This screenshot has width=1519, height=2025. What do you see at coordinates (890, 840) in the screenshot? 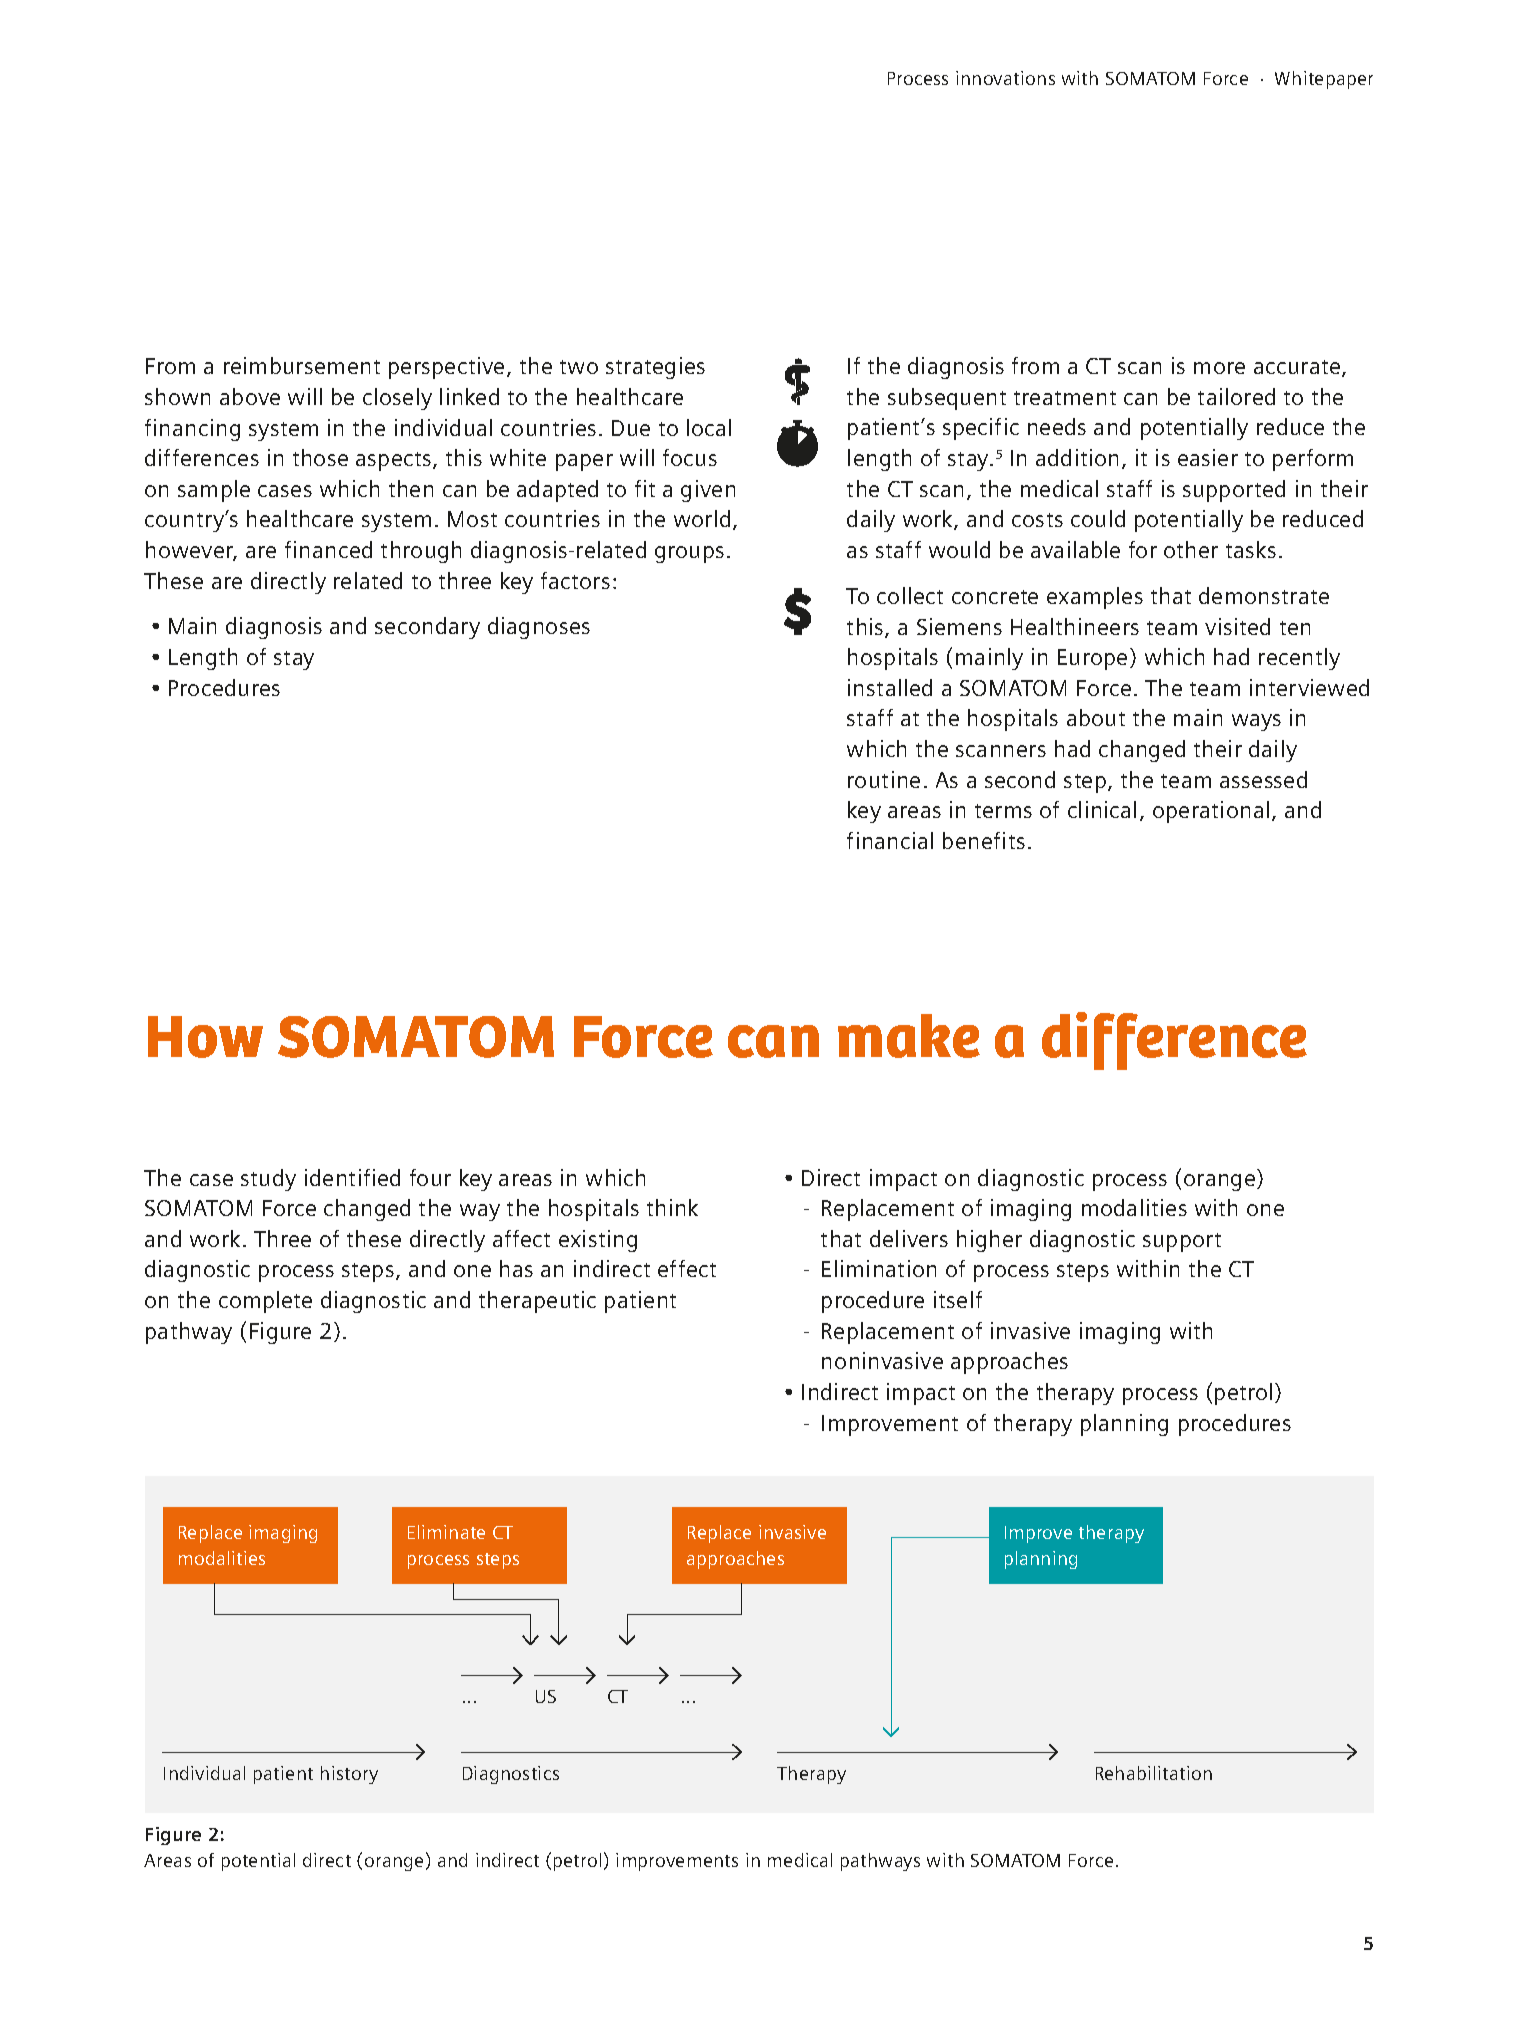
I see `financial` at bounding box center [890, 840].
